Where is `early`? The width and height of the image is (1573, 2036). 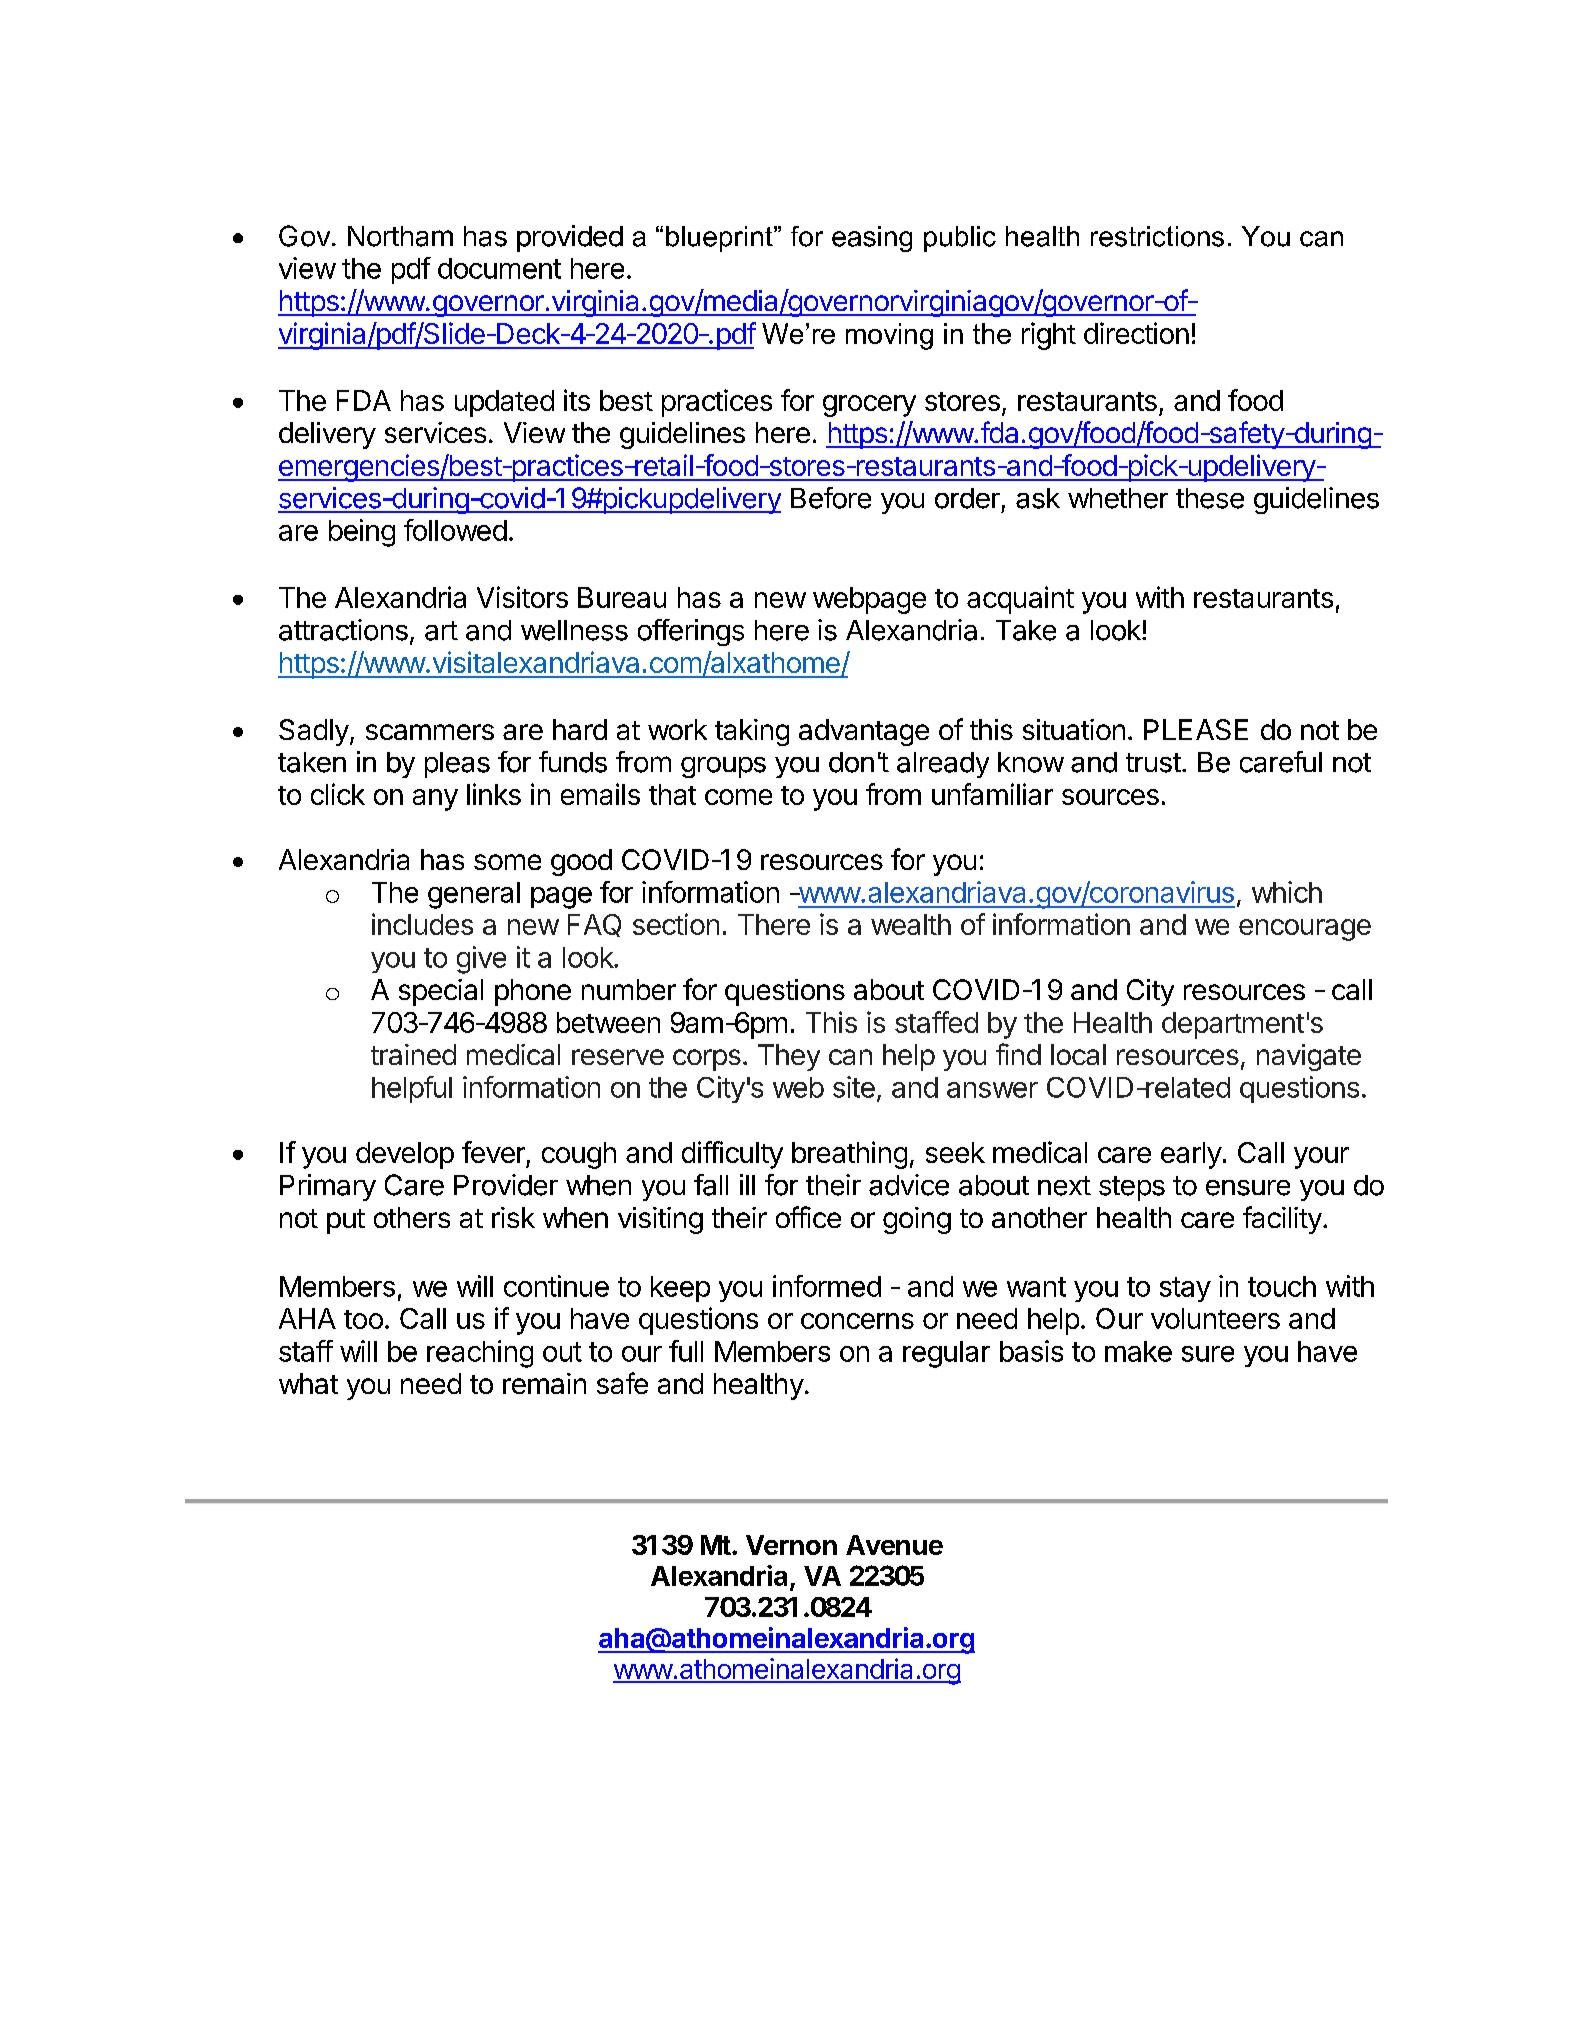 early is located at coordinates (1191, 1155).
